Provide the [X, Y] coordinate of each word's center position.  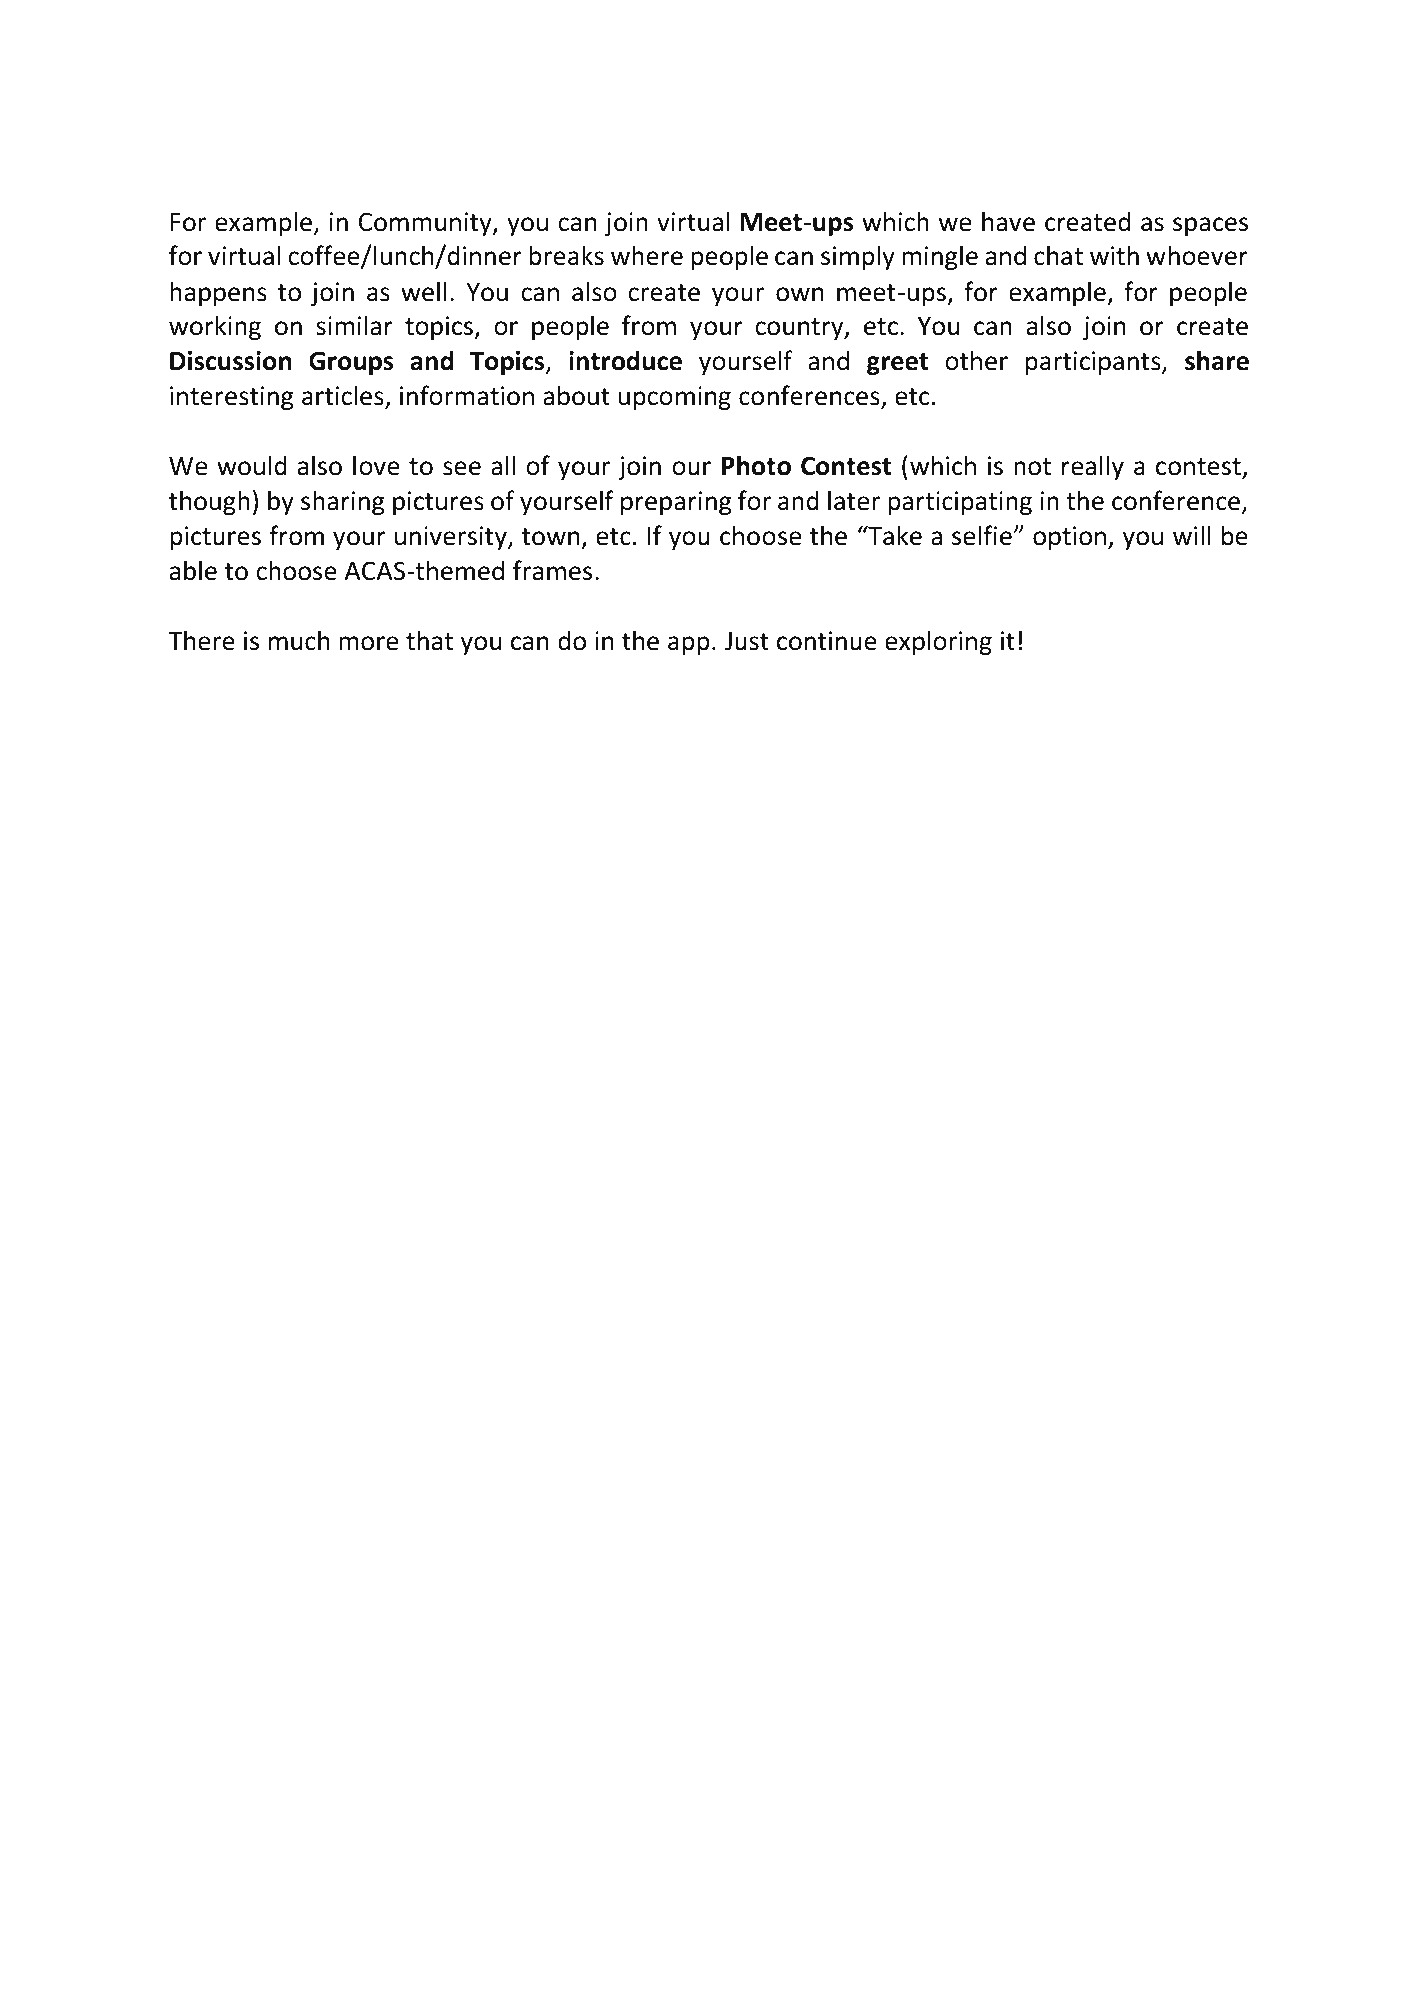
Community [426, 224]
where [647, 255]
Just [747, 641]
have [1008, 221]
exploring [938, 642]
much [299, 640]
